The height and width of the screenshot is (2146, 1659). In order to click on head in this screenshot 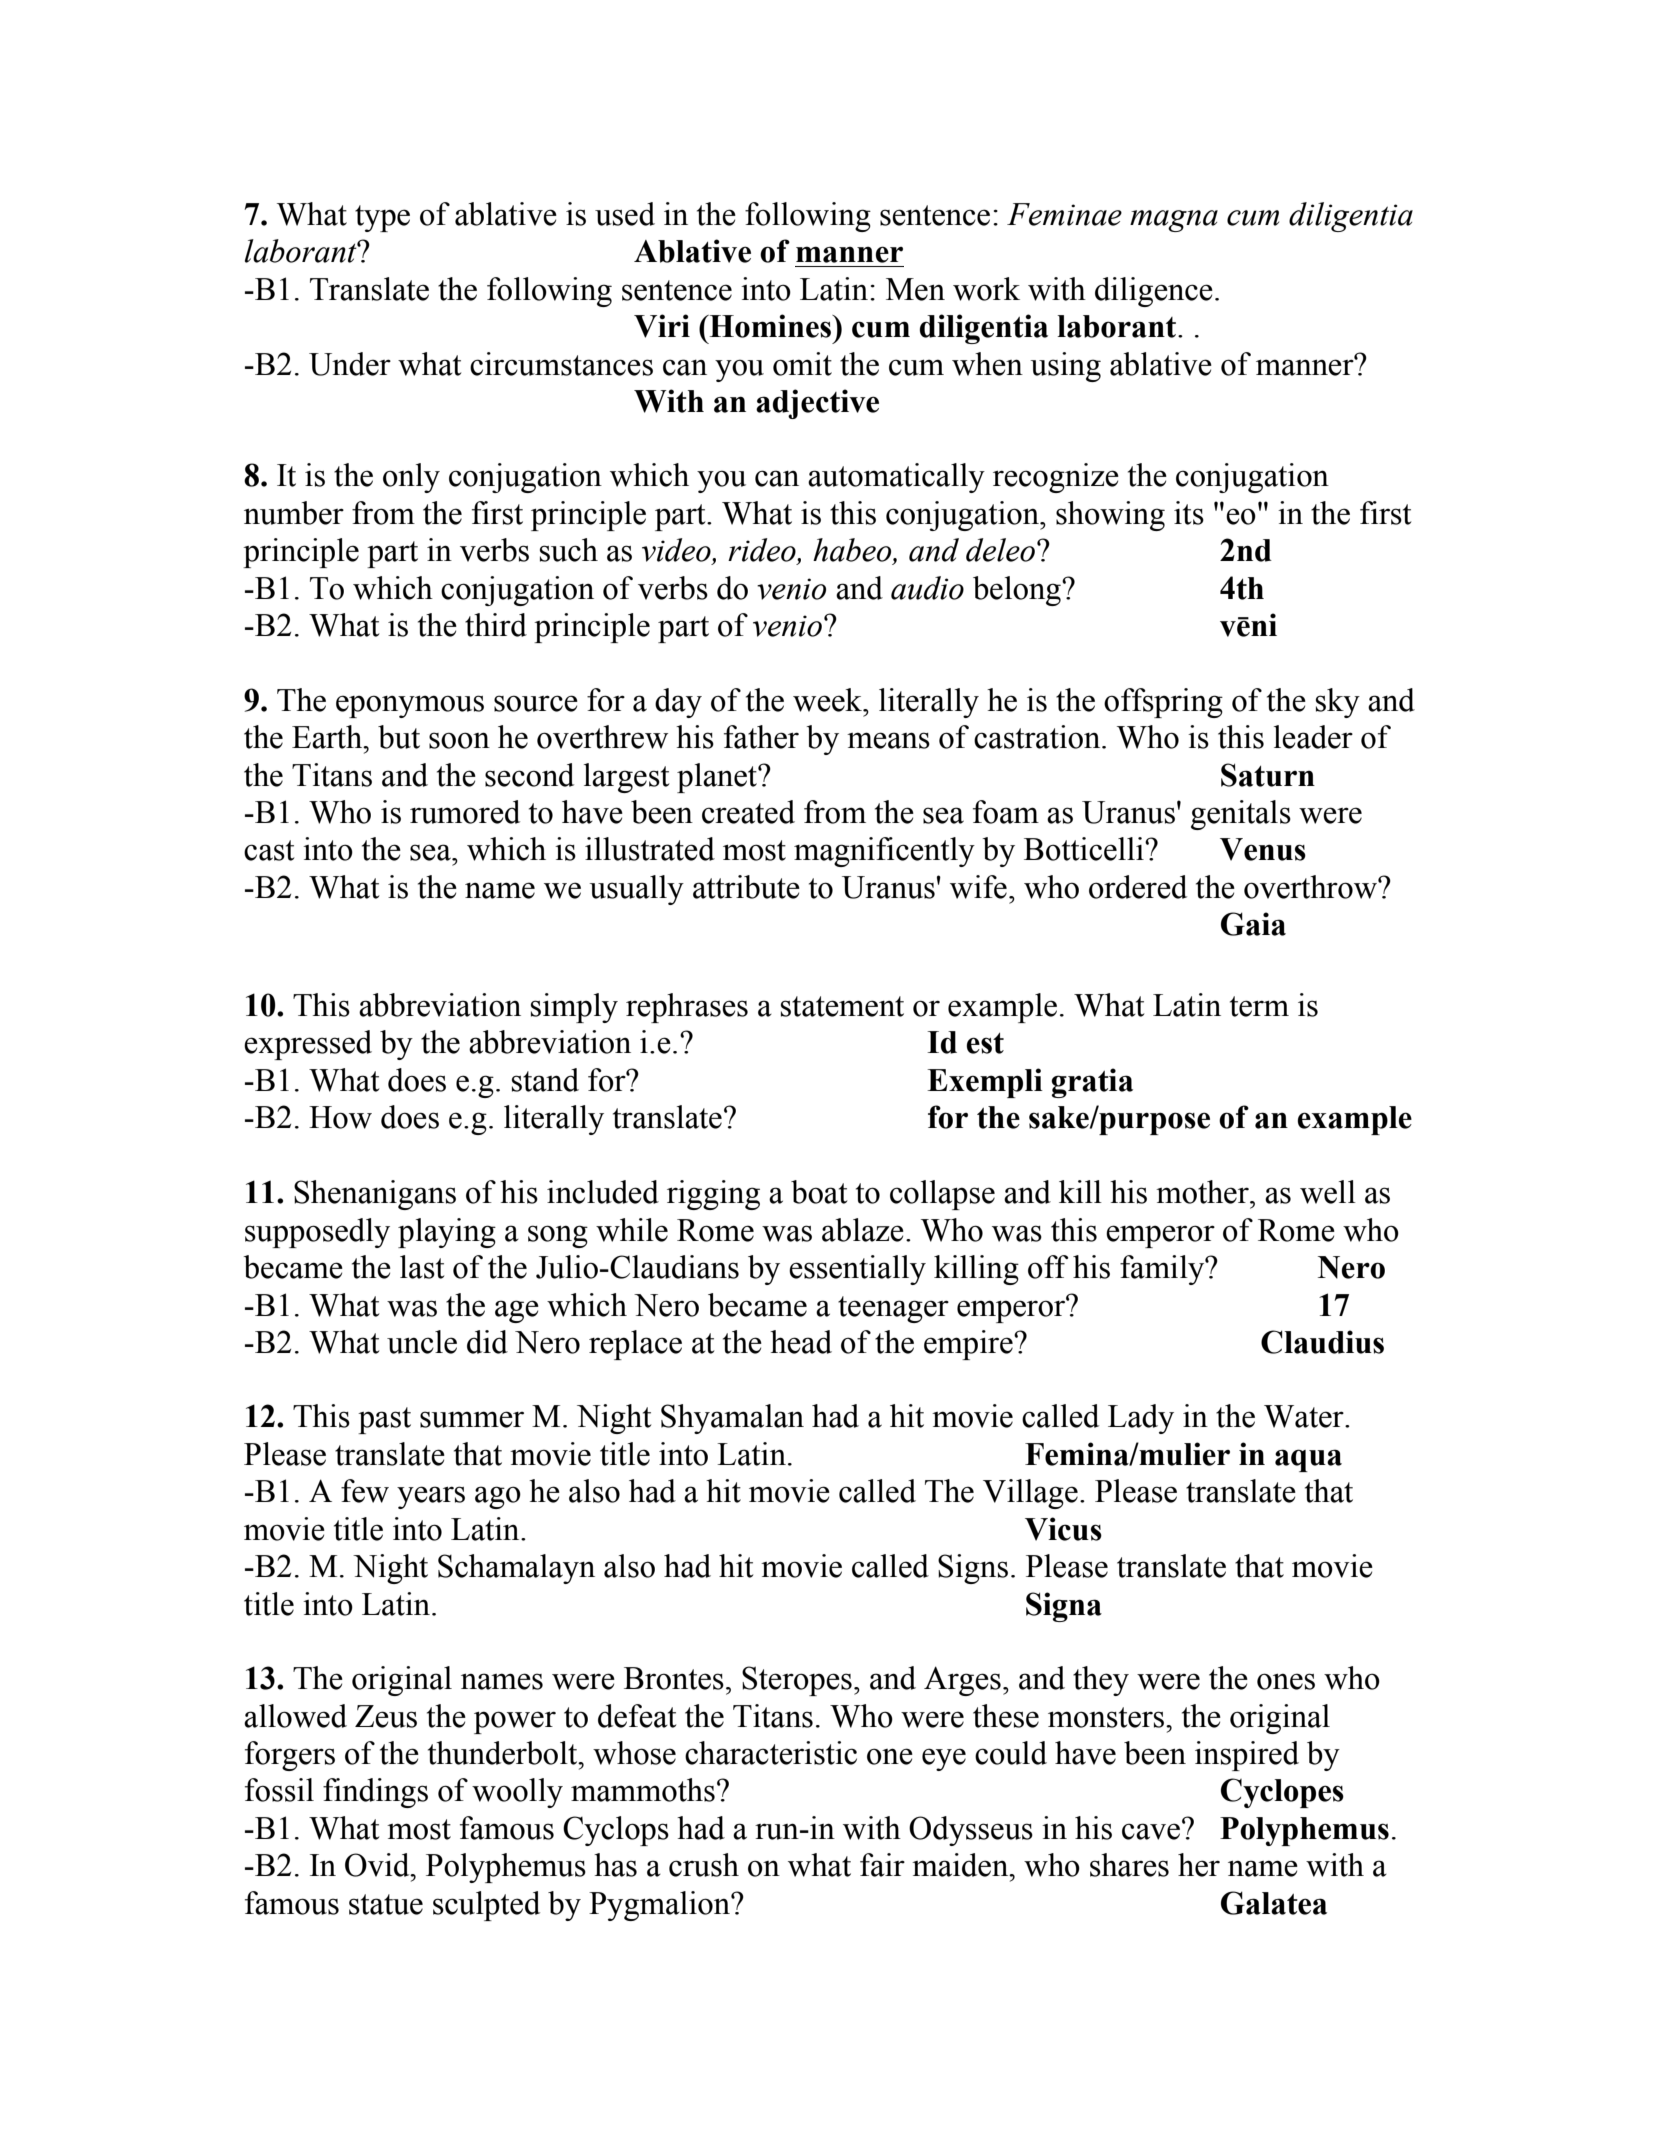, I will do `click(801, 1342)`.
